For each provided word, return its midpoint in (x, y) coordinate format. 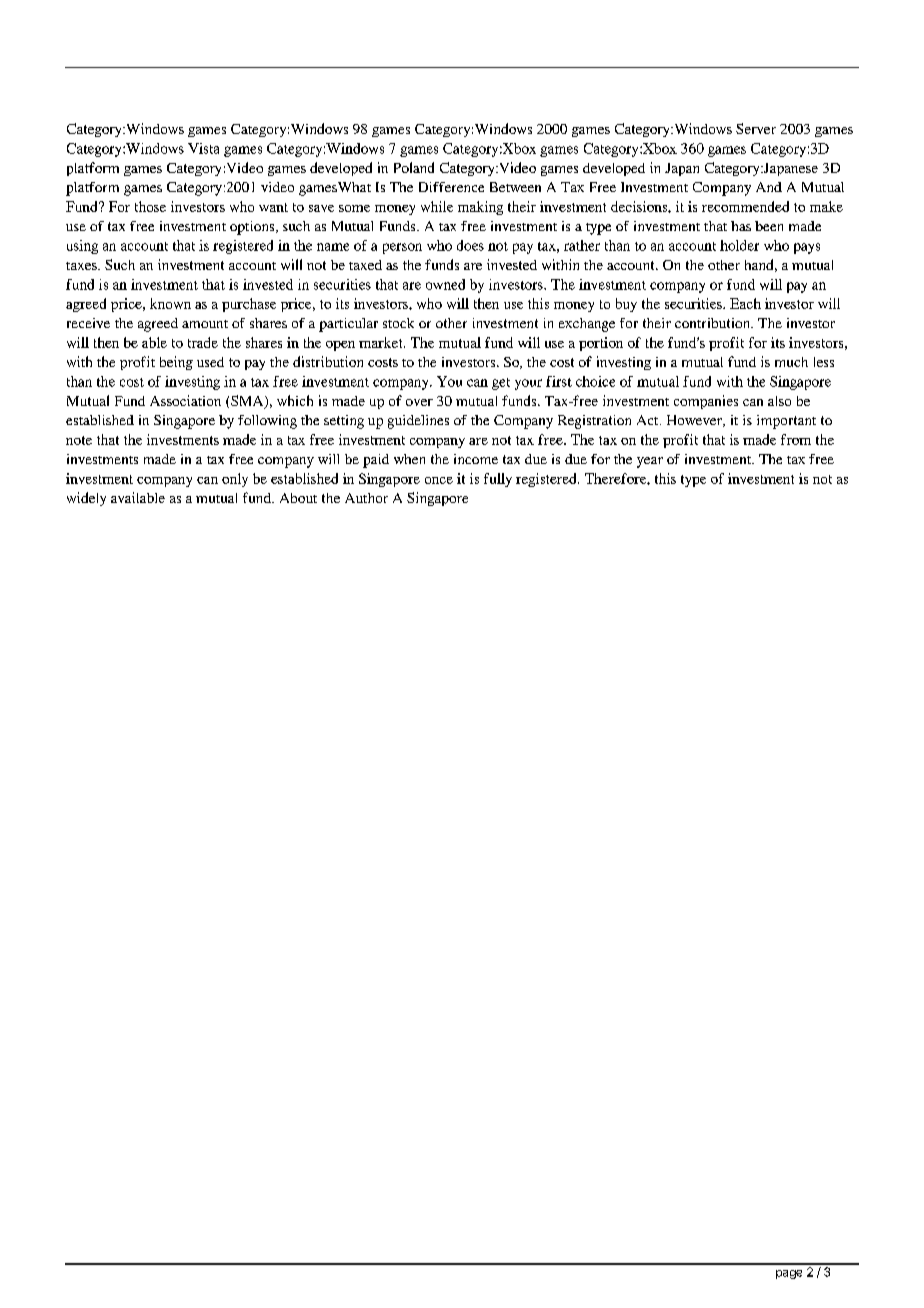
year (650, 462)
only (235, 480)
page (789, 1274)
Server (756, 128)
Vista (203, 148)
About (298, 498)
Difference (451, 187)
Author (366, 498)
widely (86, 499)
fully (498, 480)
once (439, 480)
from (796, 439)
